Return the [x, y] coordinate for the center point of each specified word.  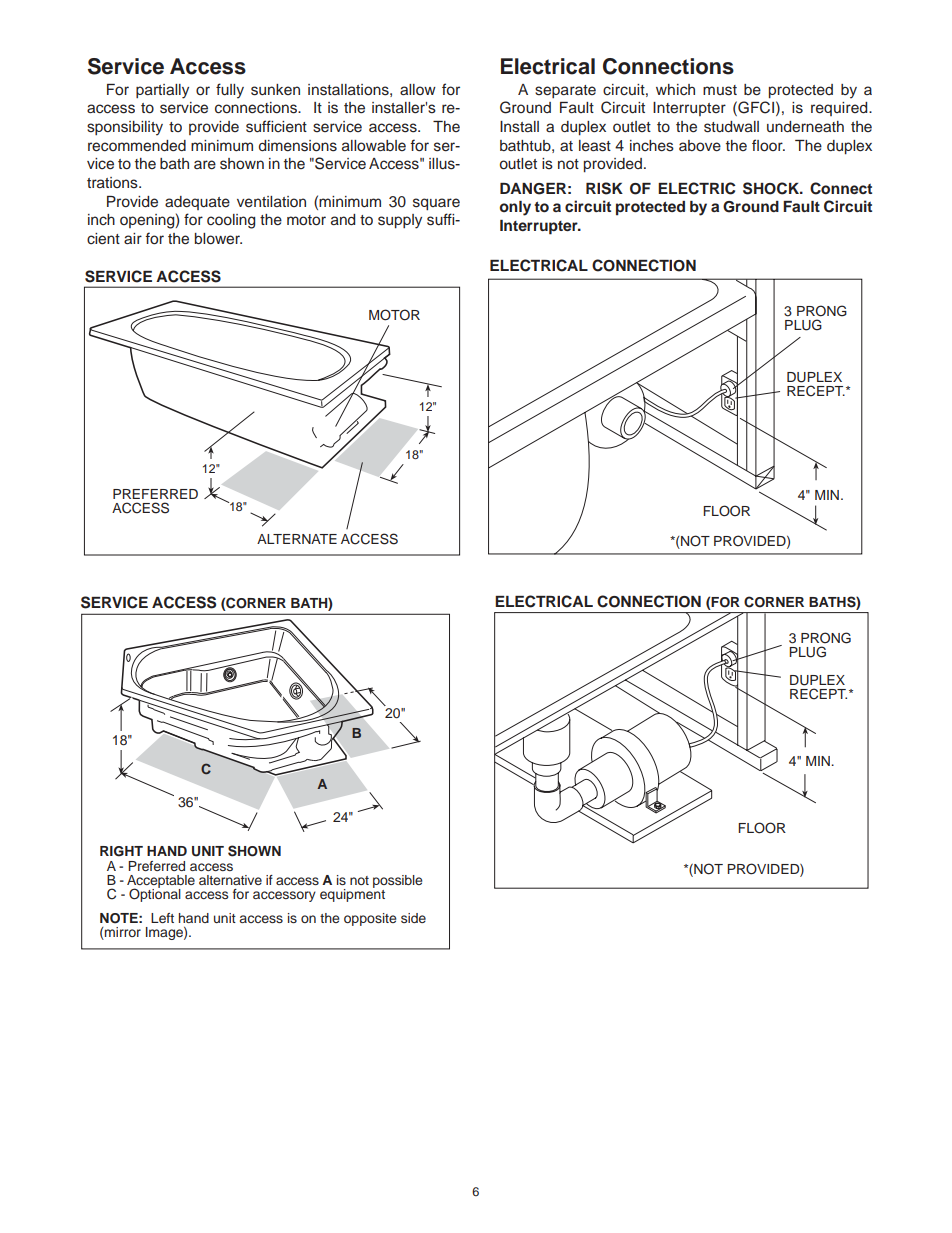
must [720, 90]
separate [565, 91]
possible [397, 883]
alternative [230, 880]
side [413, 918]
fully [230, 91]
